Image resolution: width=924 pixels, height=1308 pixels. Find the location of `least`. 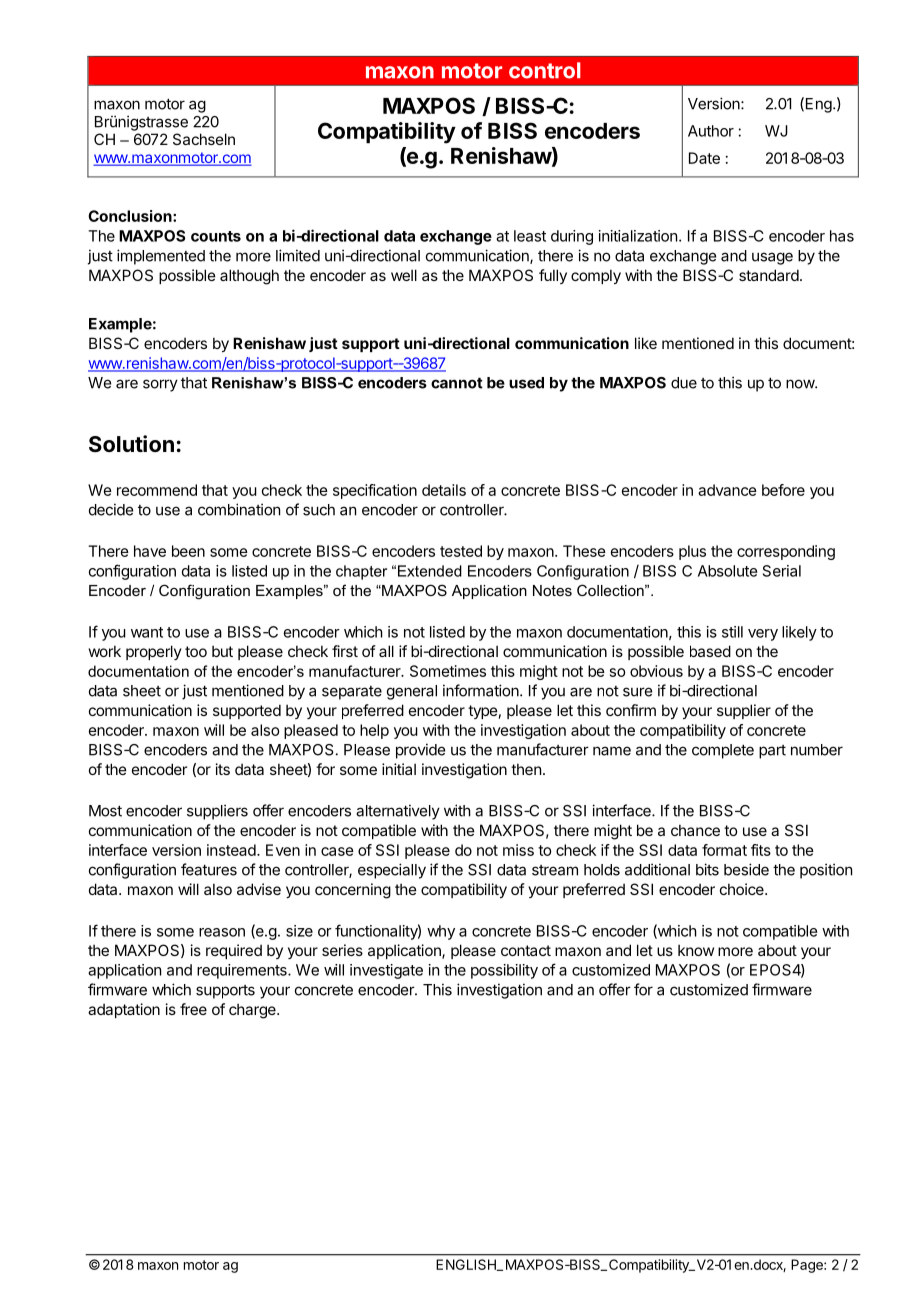

least is located at coordinates (530, 236).
